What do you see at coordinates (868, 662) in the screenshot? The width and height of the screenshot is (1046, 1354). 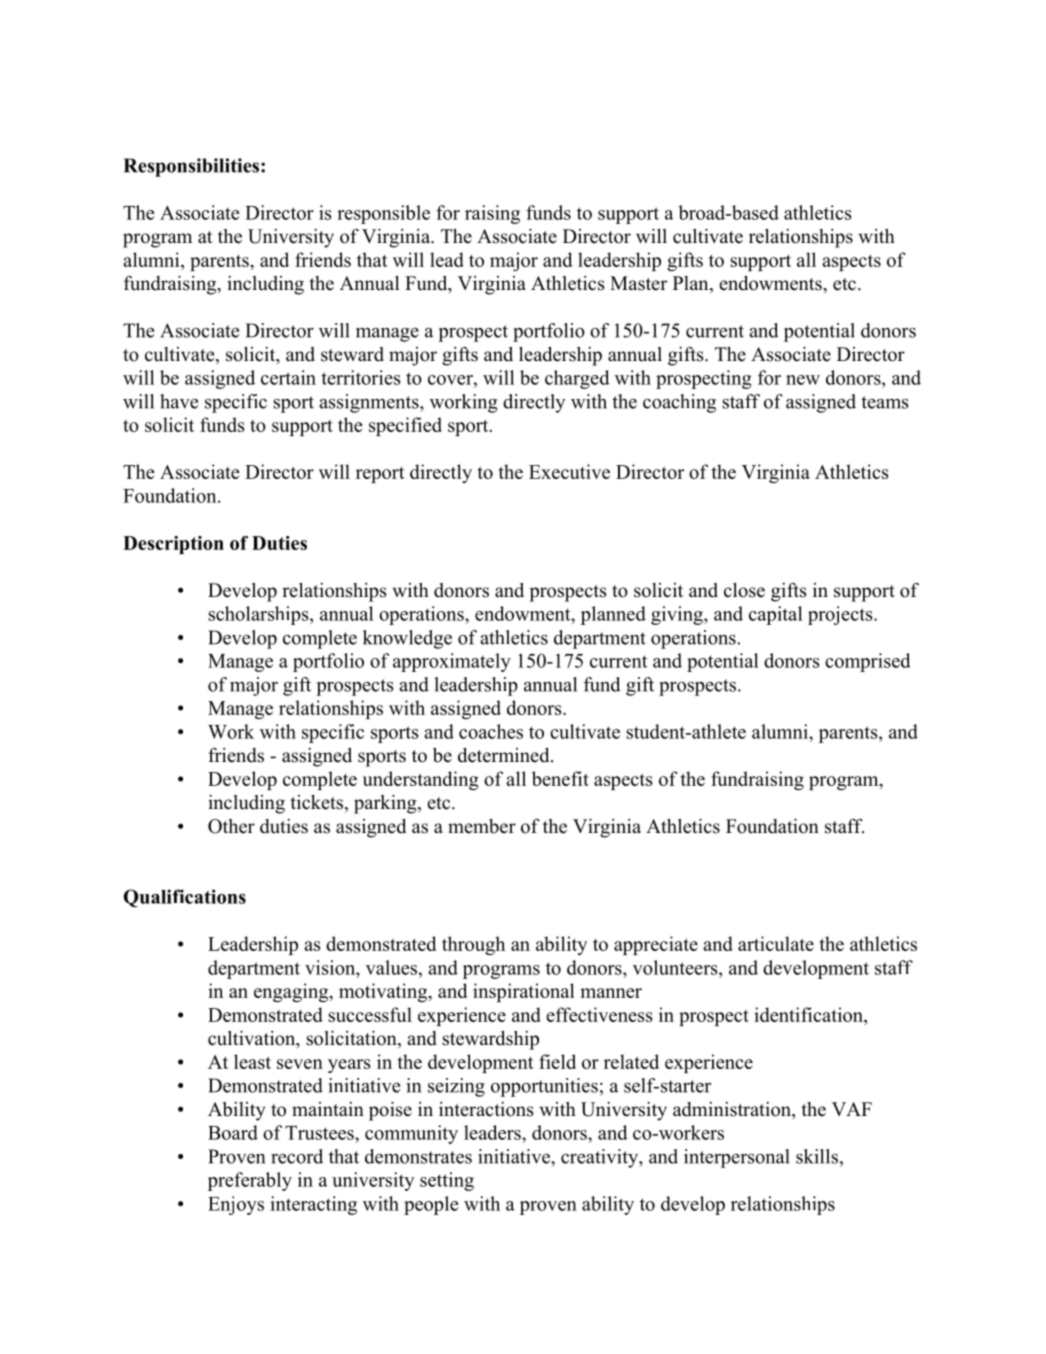 I see `comprised` at bounding box center [868, 662].
